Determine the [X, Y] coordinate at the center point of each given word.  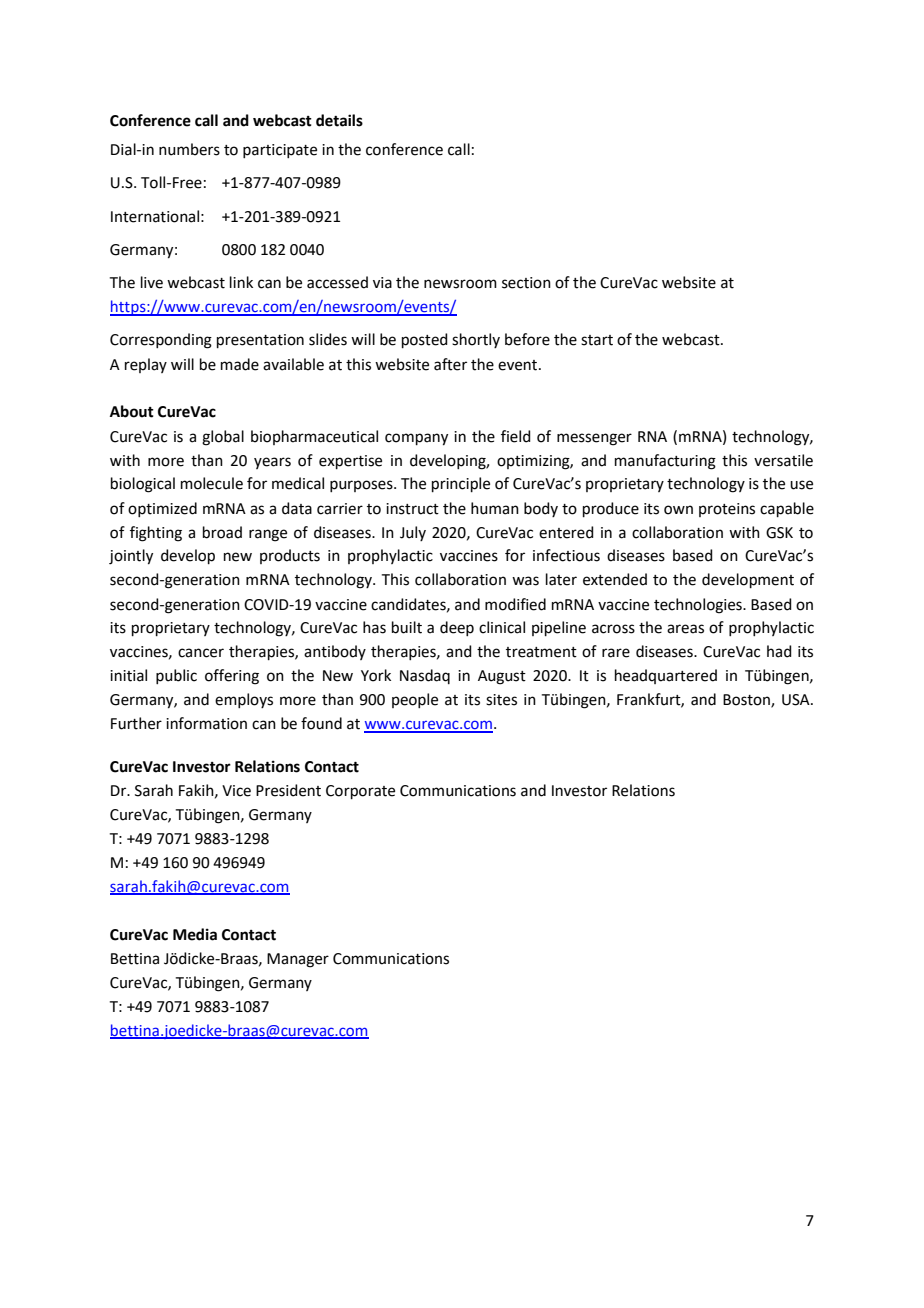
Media [195, 934]
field [516, 436]
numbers [189, 149]
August [502, 677]
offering [232, 677]
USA [797, 700]
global [223, 438]
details [339, 120]
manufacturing [665, 462]
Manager [298, 960]
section [526, 283]
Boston [747, 701]
